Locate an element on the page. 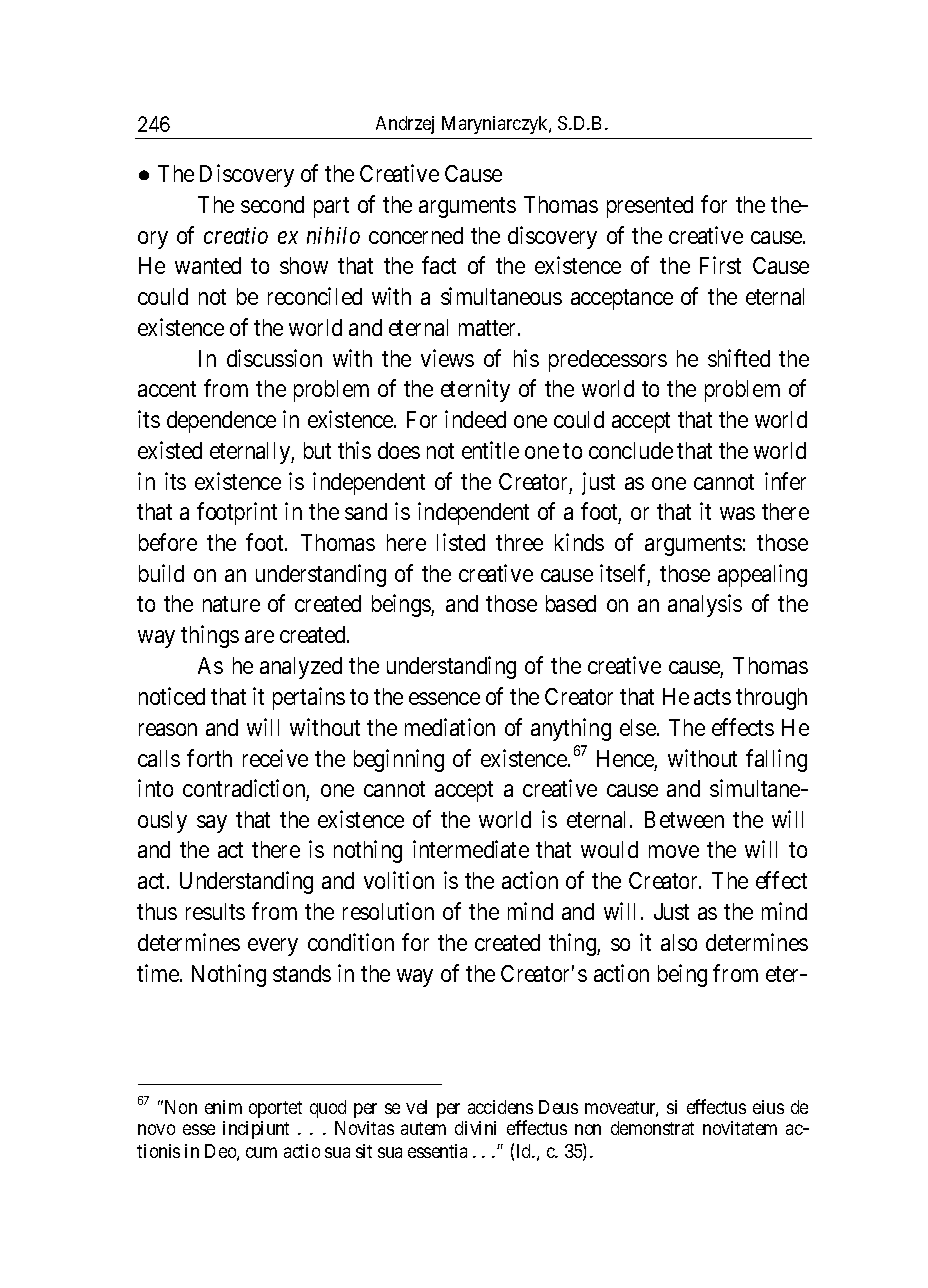  dependence is located at coordinates (221, 422).
